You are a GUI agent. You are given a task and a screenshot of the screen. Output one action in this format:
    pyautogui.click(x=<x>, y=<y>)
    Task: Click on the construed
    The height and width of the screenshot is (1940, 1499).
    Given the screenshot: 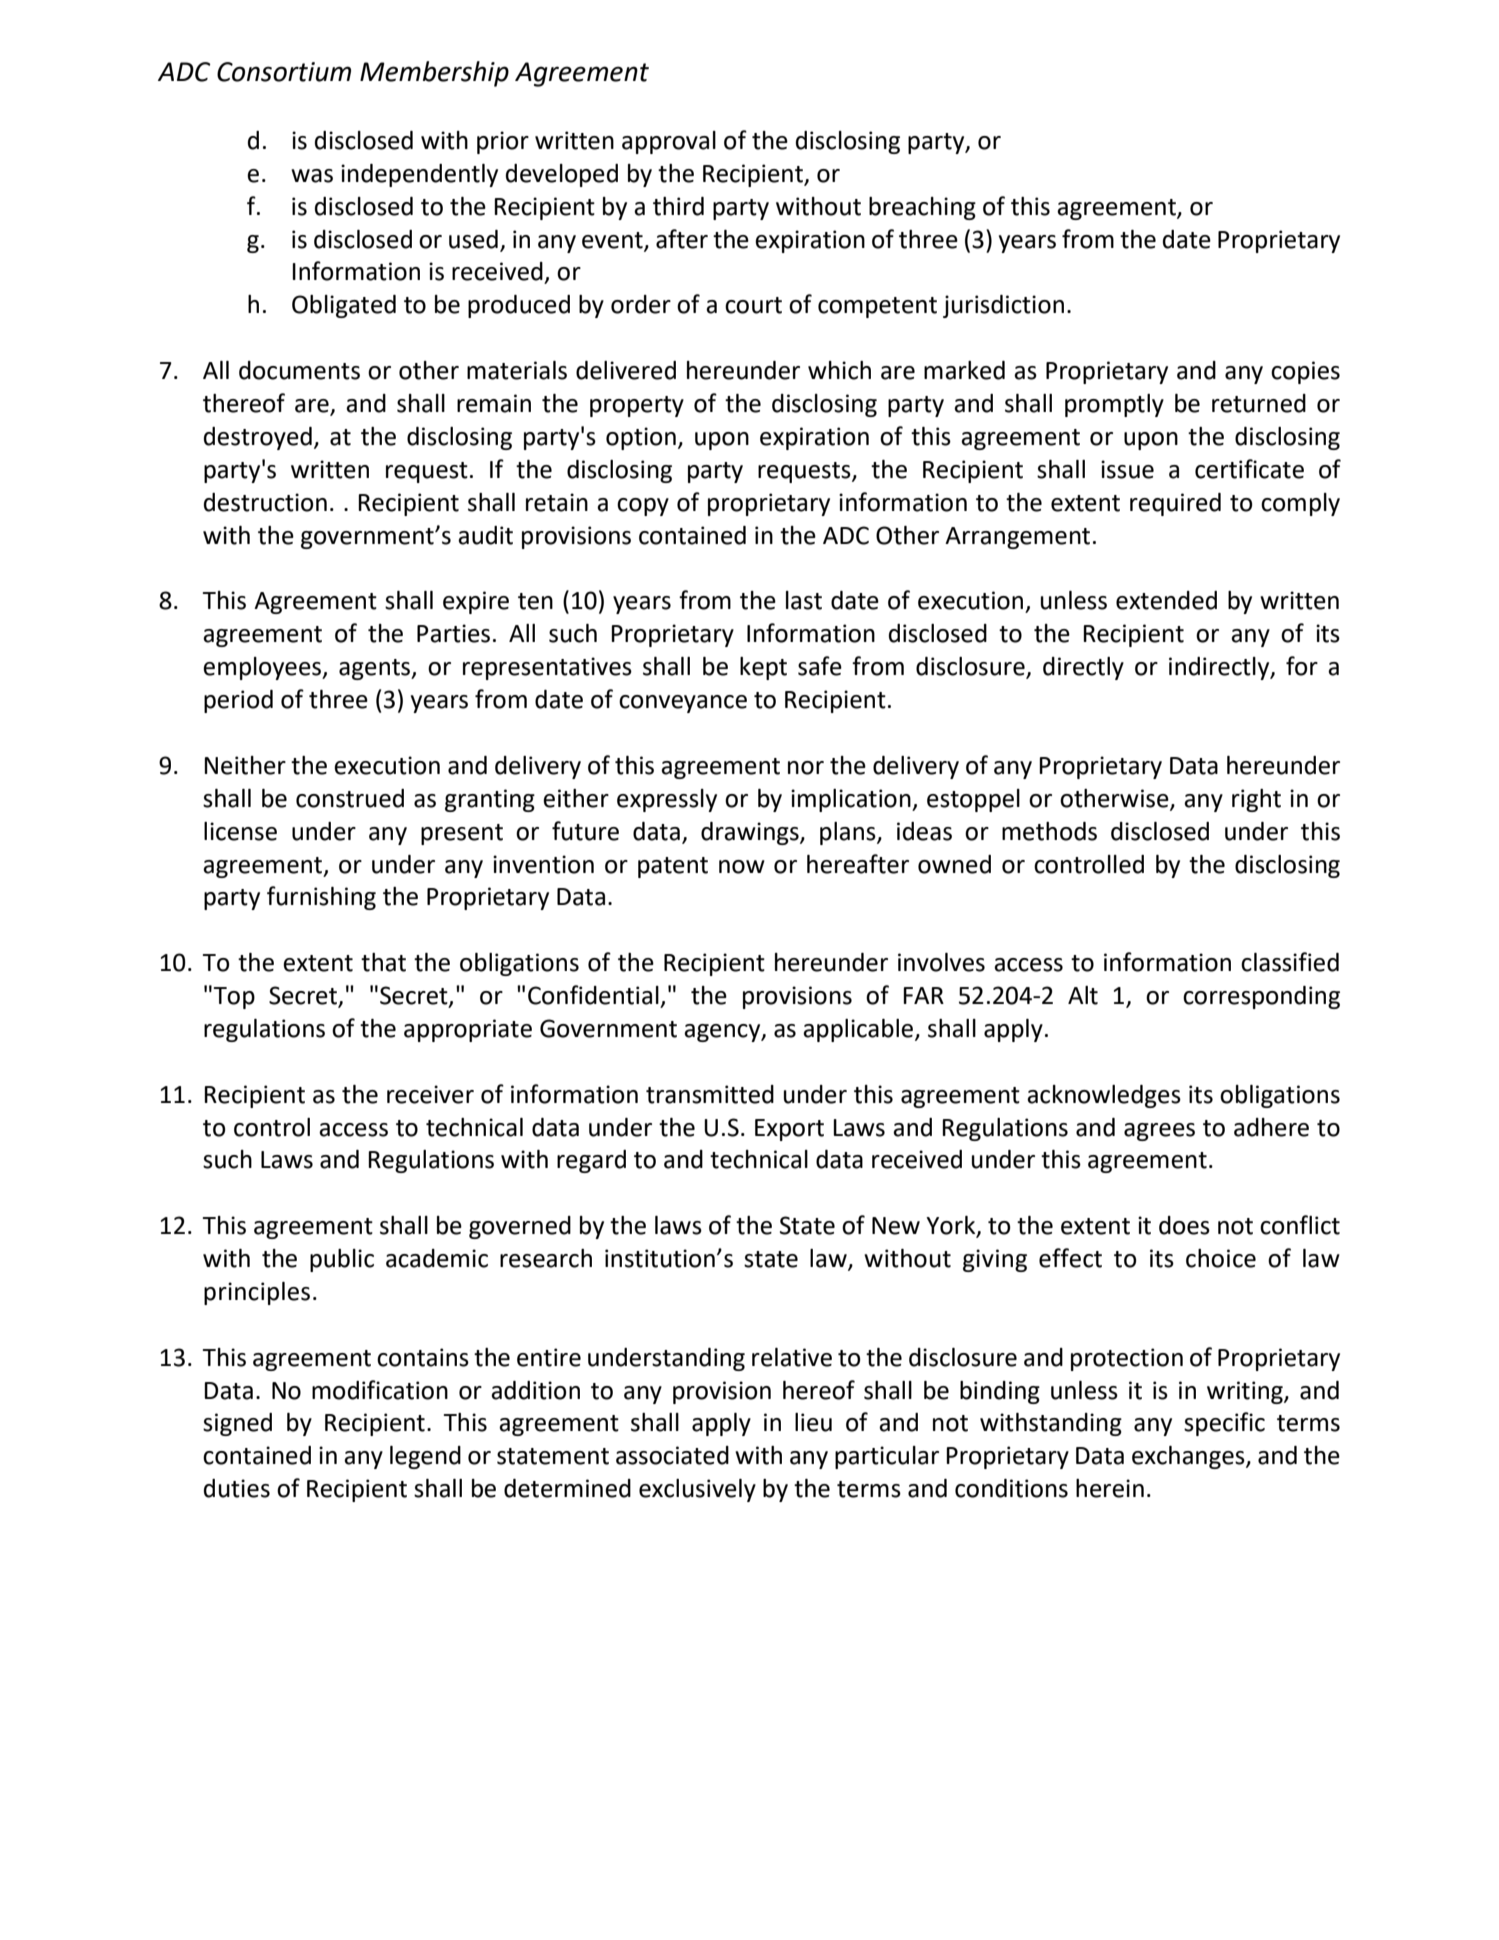 What is the action you would take?
    pyautogui.click(x=350, y=798)
